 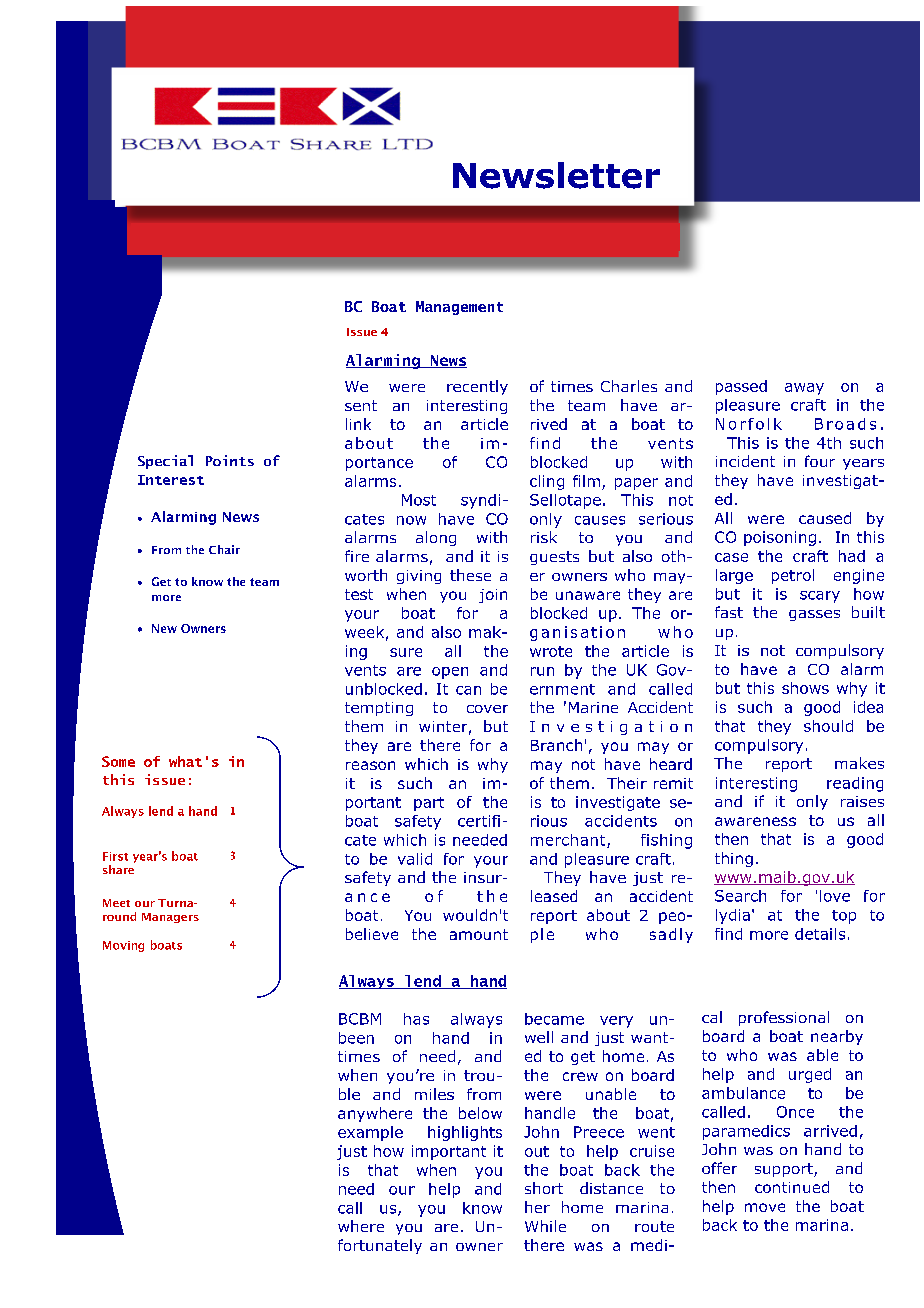 I want to click on Management, so click(x=459, y=308).
